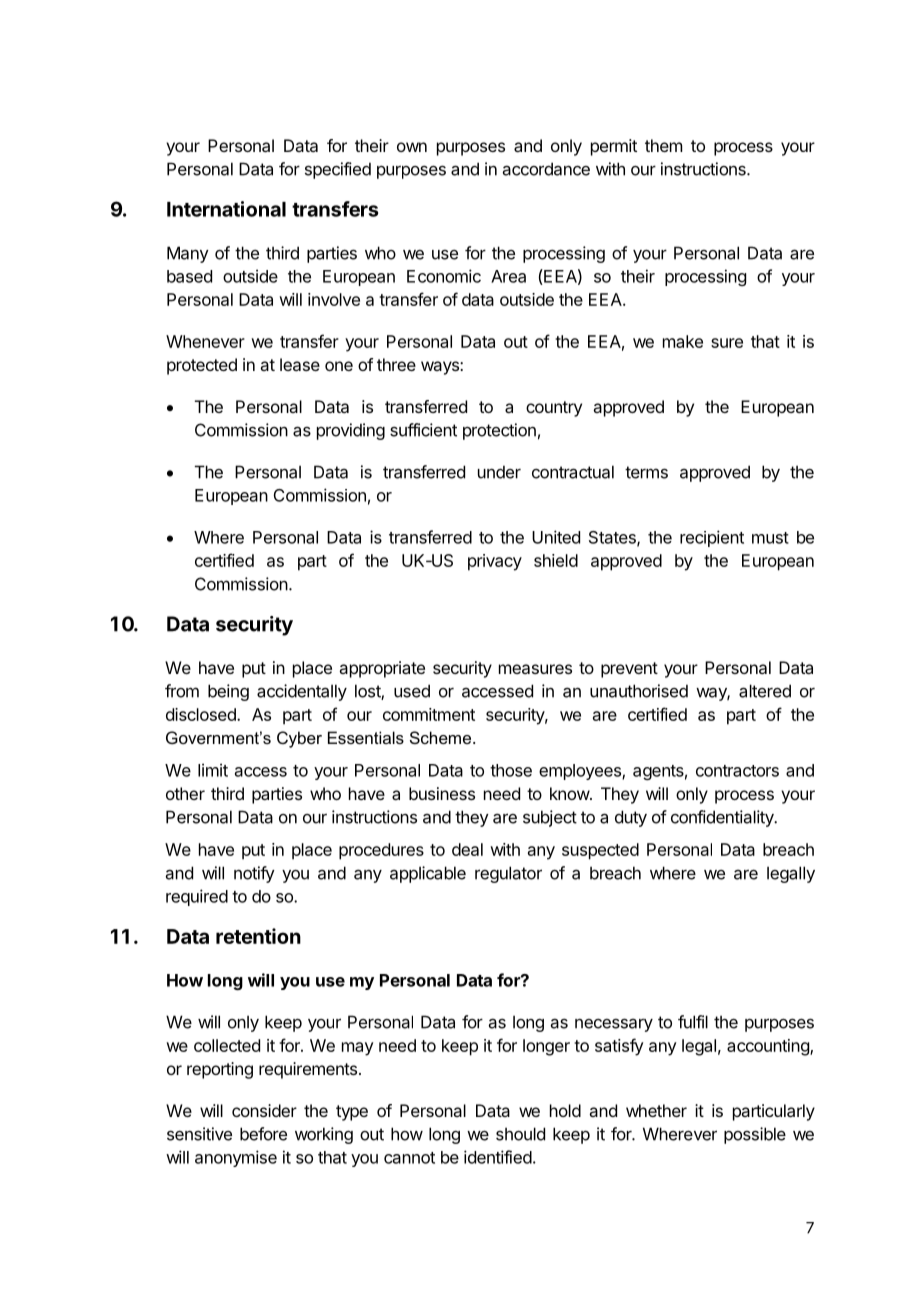 The height and width of the document is (1308, 924). What do you see at coordinates (226, 209) in the document?
I see `International` at bounding box center [226, 209].
